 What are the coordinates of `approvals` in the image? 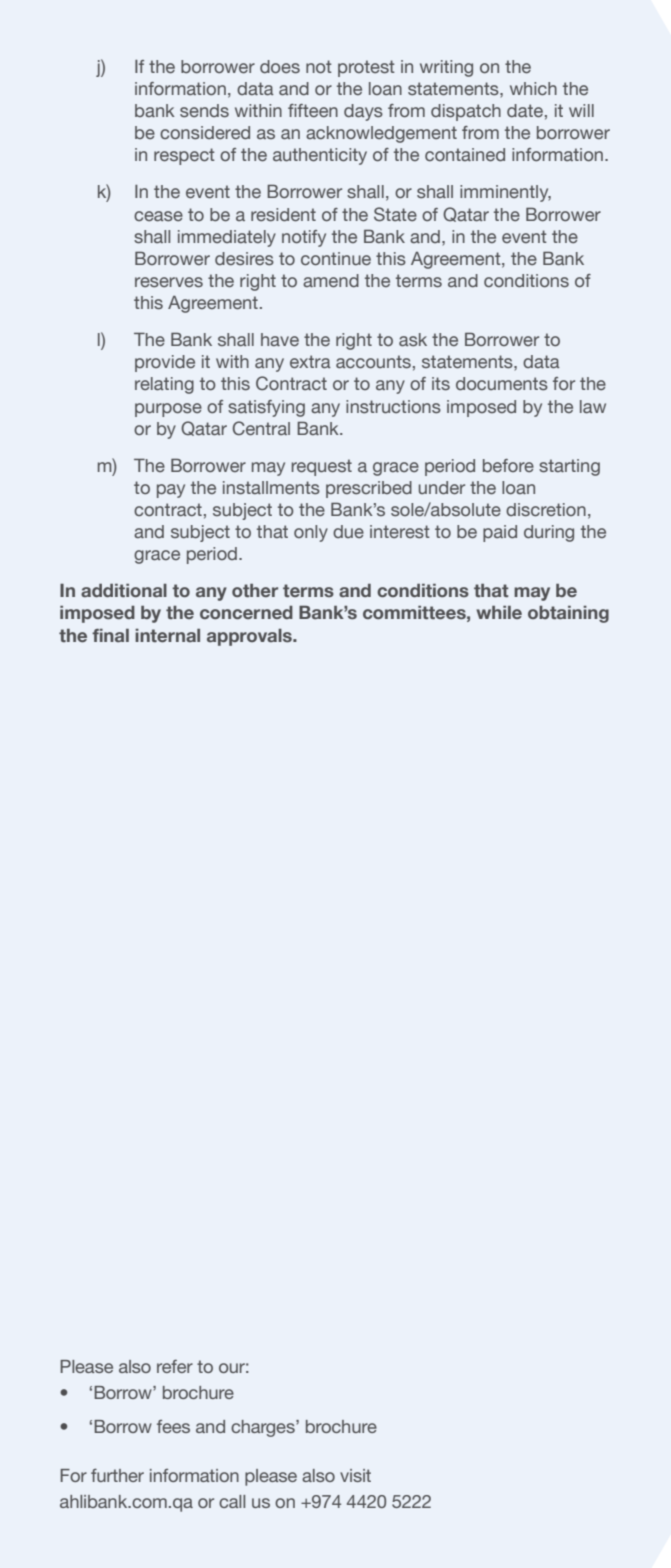 It's located at (250, 637).
